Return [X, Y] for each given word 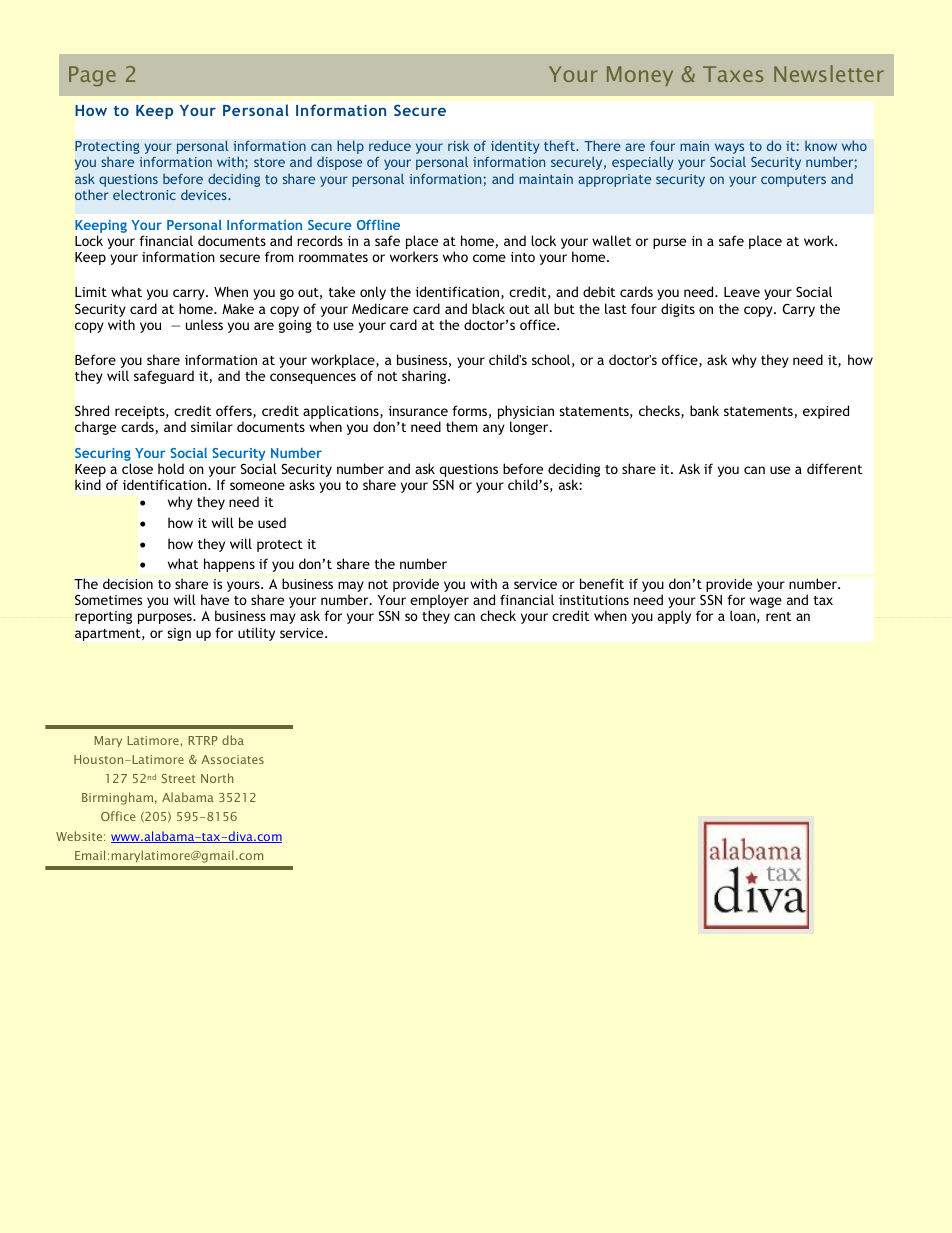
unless [204, 324]
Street [178, 778]
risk [458, 145]
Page [92, 76]
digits [678, 310]
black [488, 308]
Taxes [733, 74]
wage [766, 602]
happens [229, 565]
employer [439, 602]
